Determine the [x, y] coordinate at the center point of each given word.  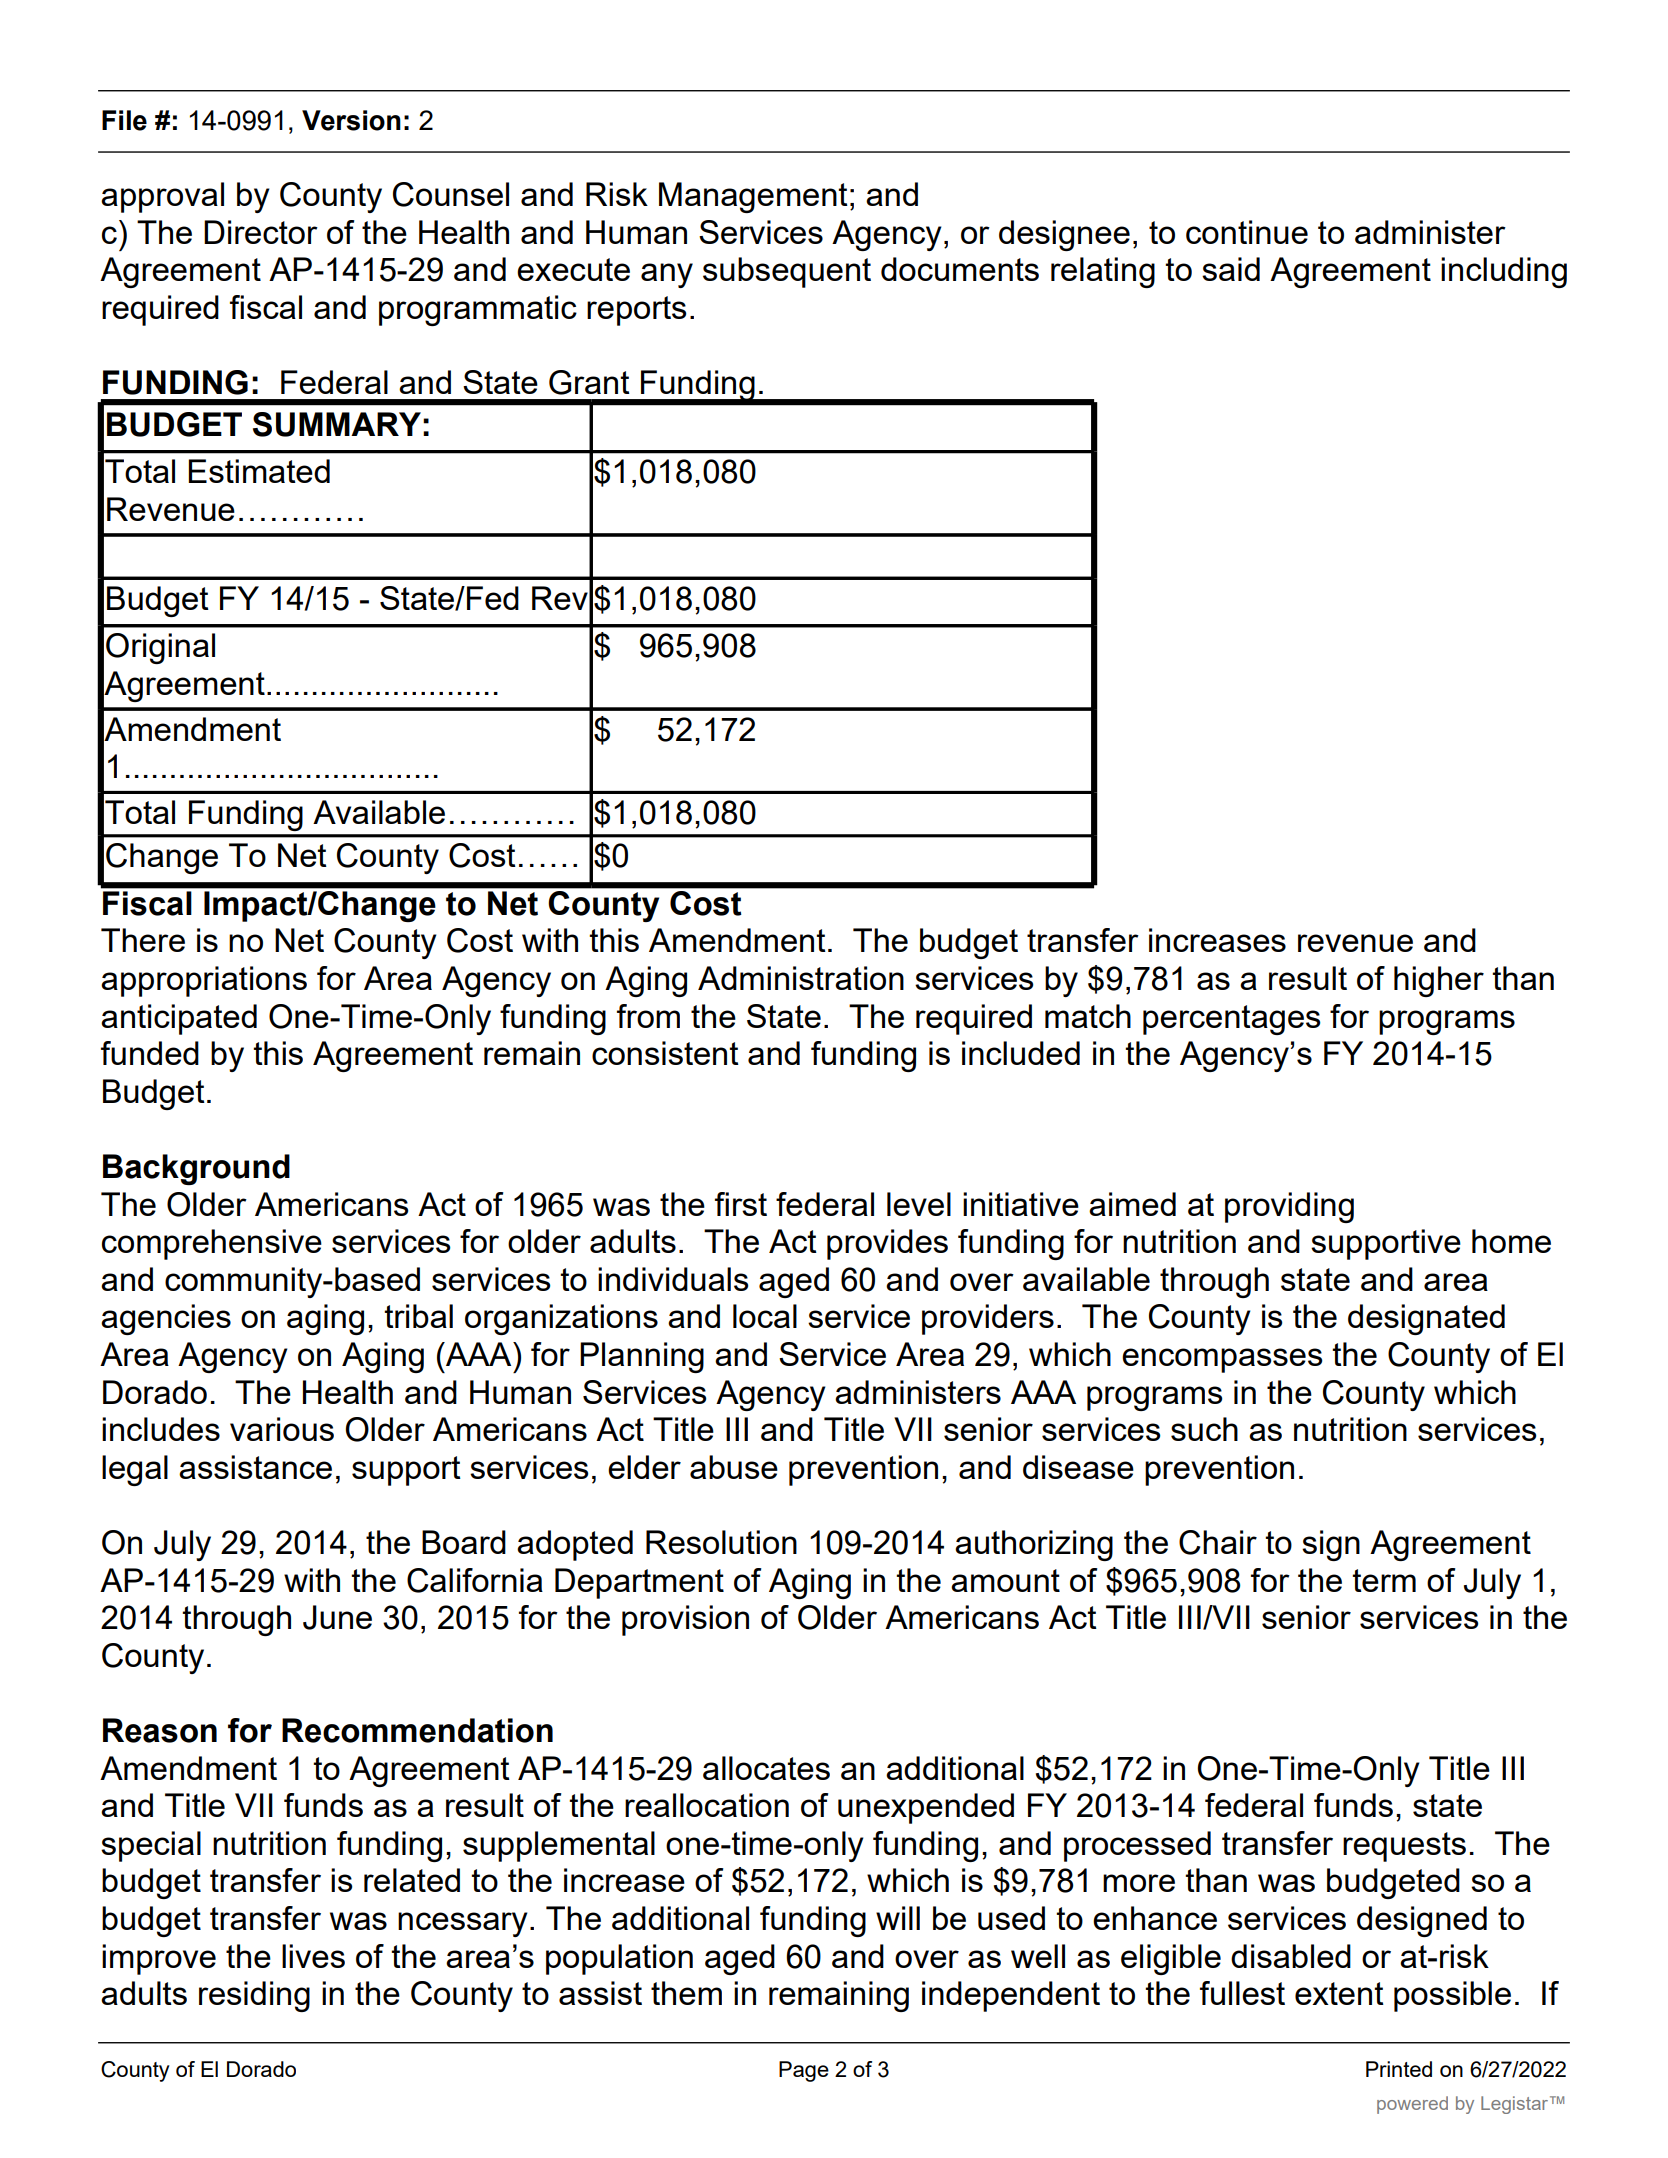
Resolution [721, 1542]
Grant [589, 382]
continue [1247, 232]
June [337, 1617]
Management [753, 197]
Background [196, 1169]
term [1384, 1580]
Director [261, 232]
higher [1439, 981]
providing [1289, 1207]
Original [160, 648]
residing [254, 1996]
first [741, 1204]
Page [804, 2071]
